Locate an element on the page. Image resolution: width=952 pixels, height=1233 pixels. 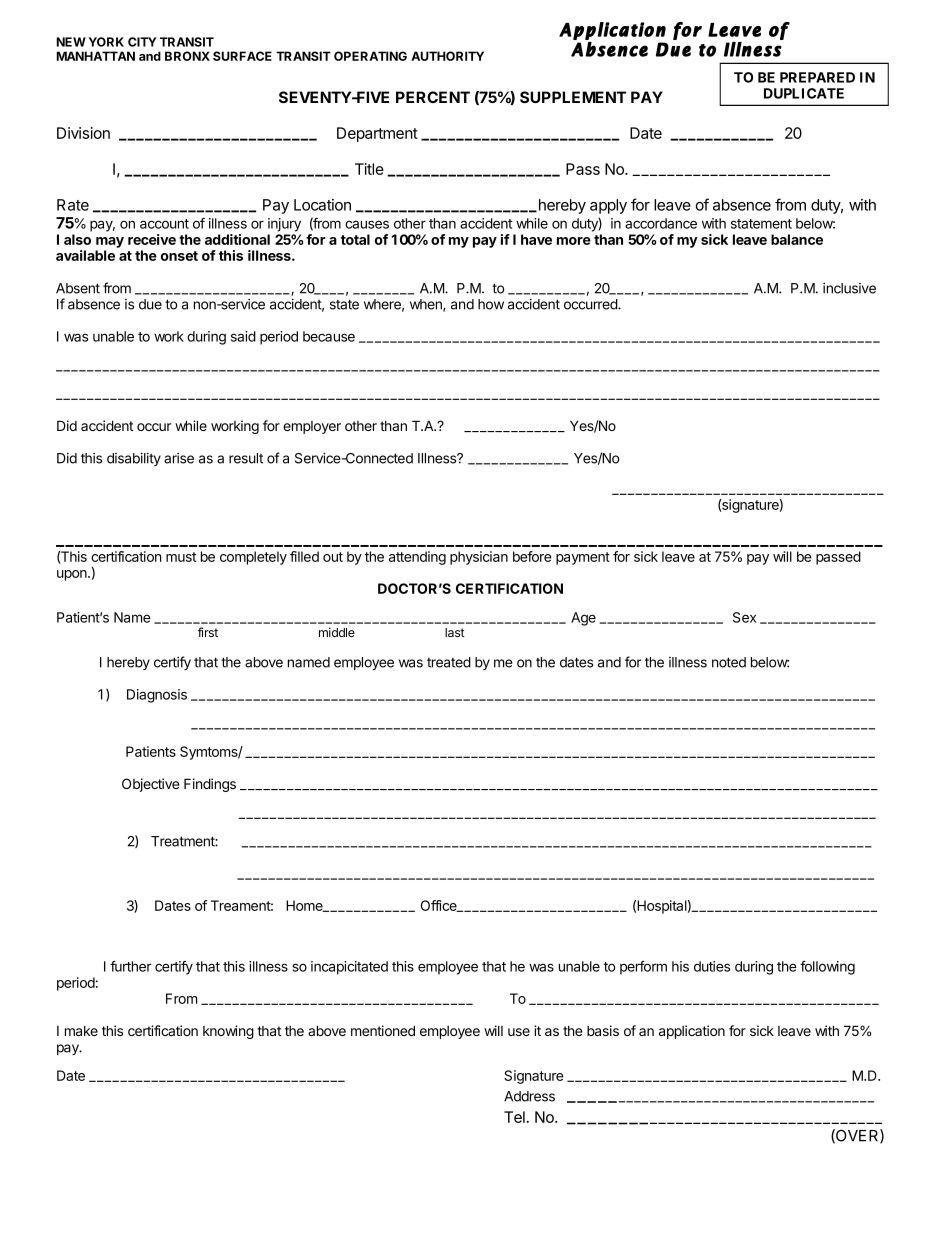
inclusive is located at coordinates (849, 288).
